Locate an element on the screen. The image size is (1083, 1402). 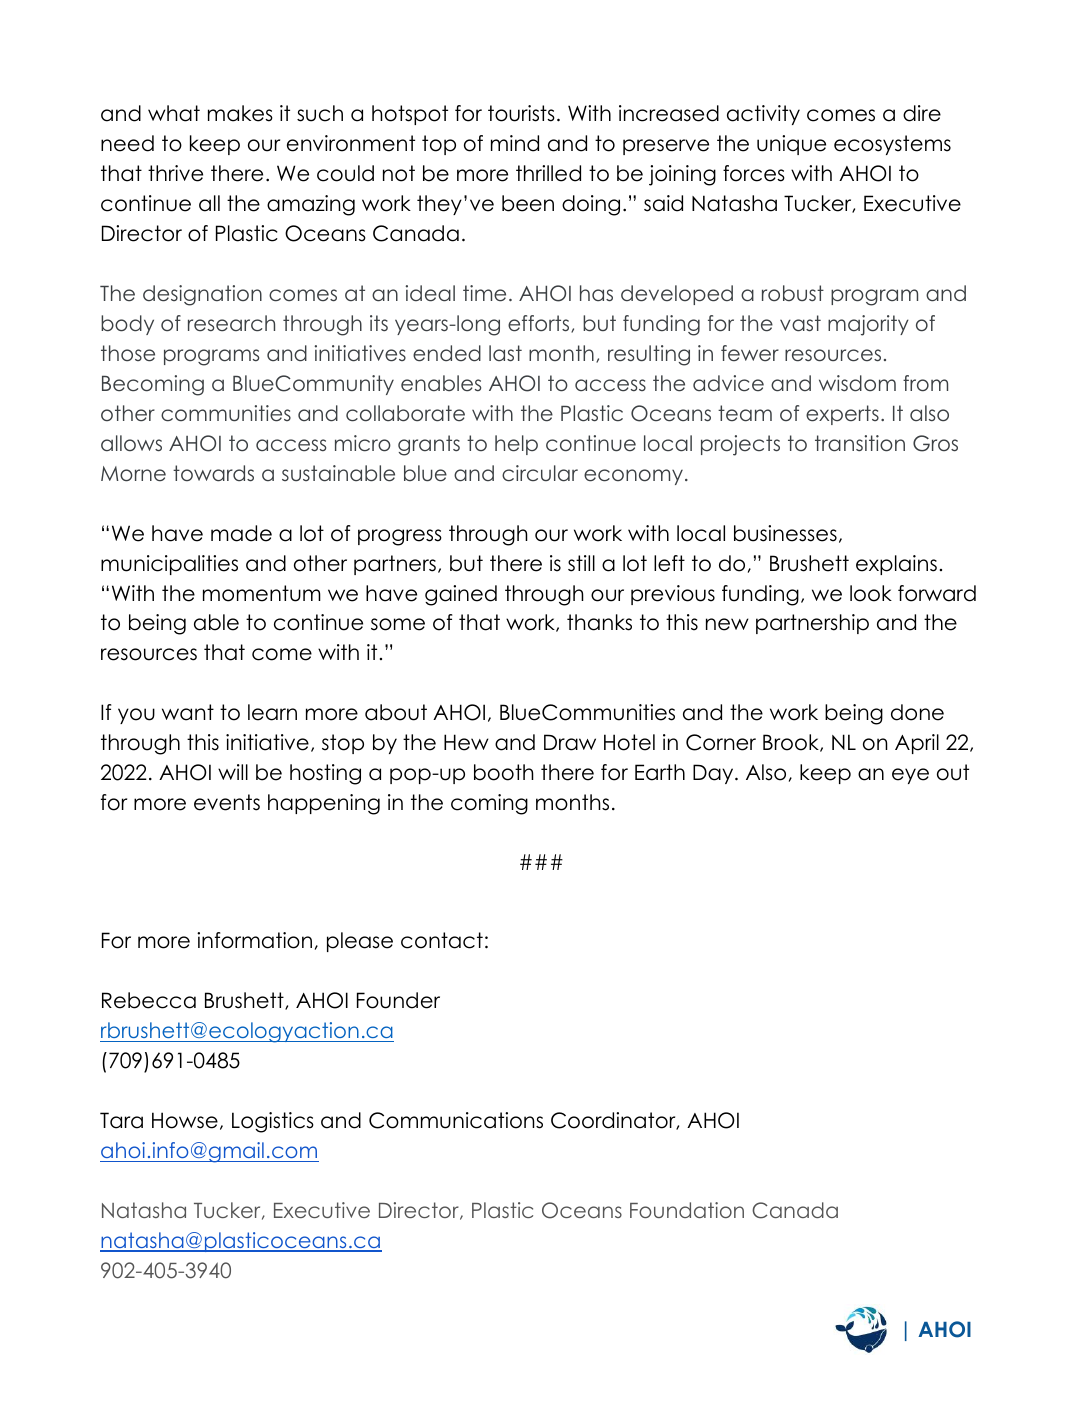
mind is located at coordinates (515, 143).
